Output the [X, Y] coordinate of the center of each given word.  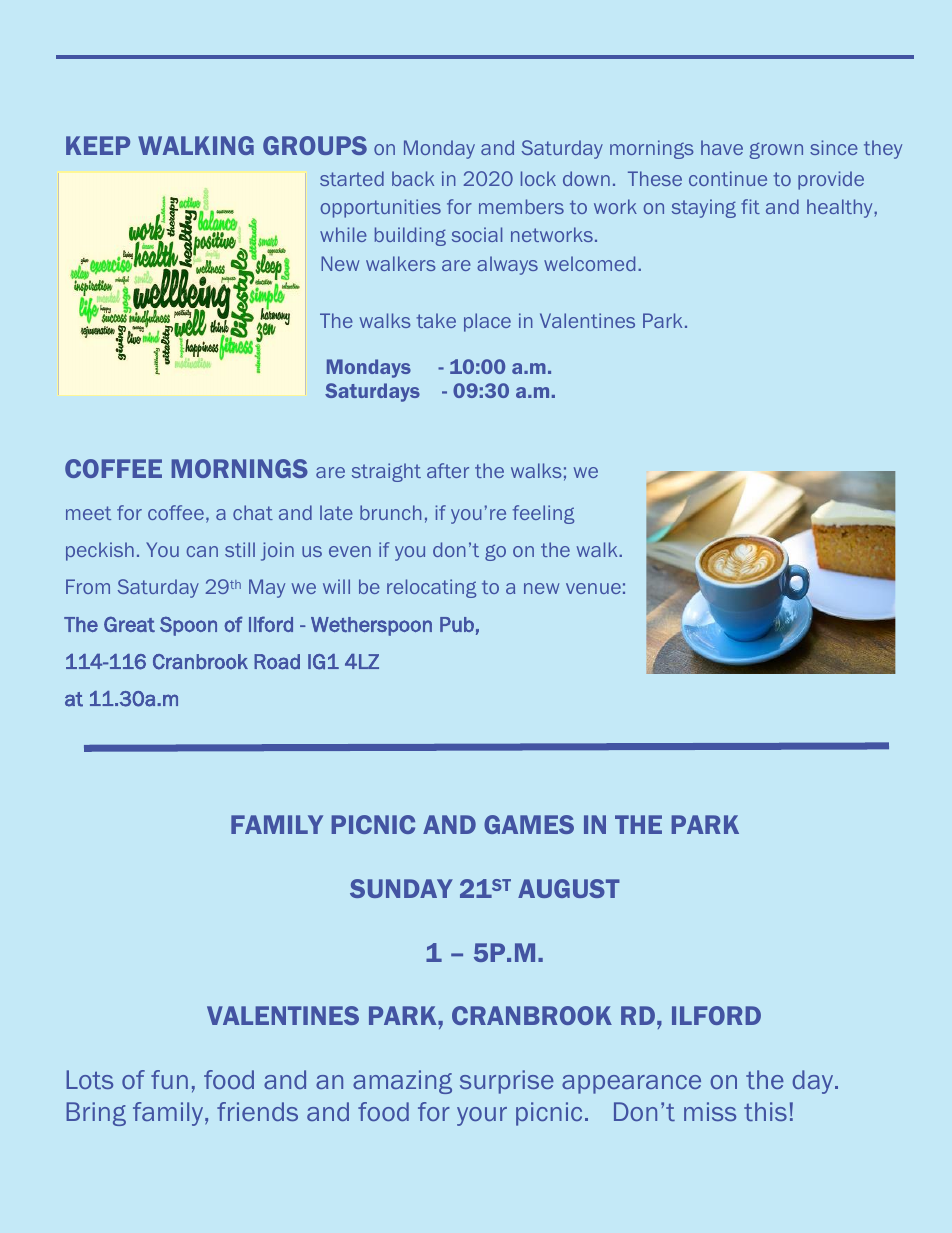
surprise [507, 1082]
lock [538, 178]
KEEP [98, 145]
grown [776, 150]
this [765, 1111]
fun [169, 1079]
